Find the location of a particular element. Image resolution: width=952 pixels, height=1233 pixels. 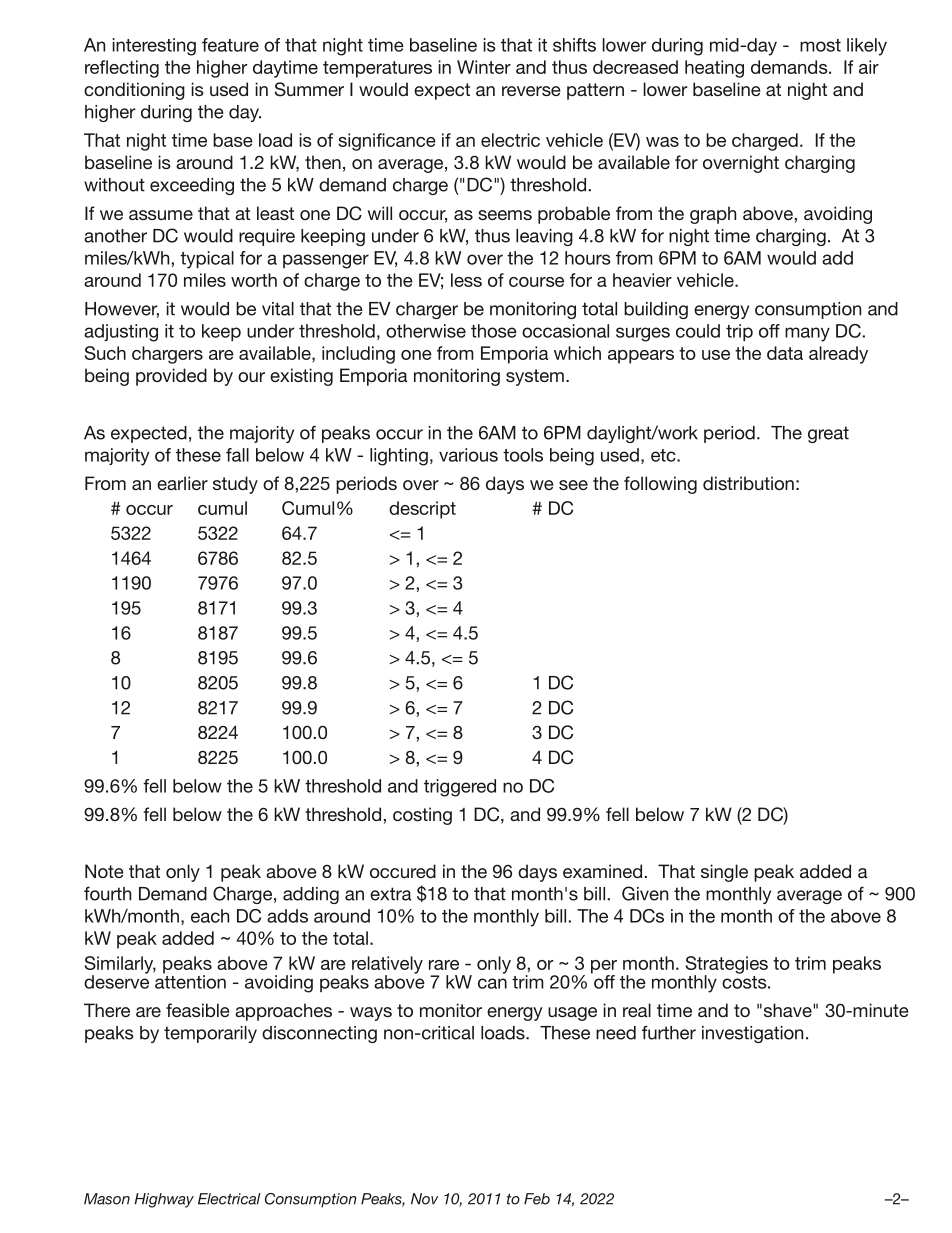

Note is located at coordinates (104, 871).
